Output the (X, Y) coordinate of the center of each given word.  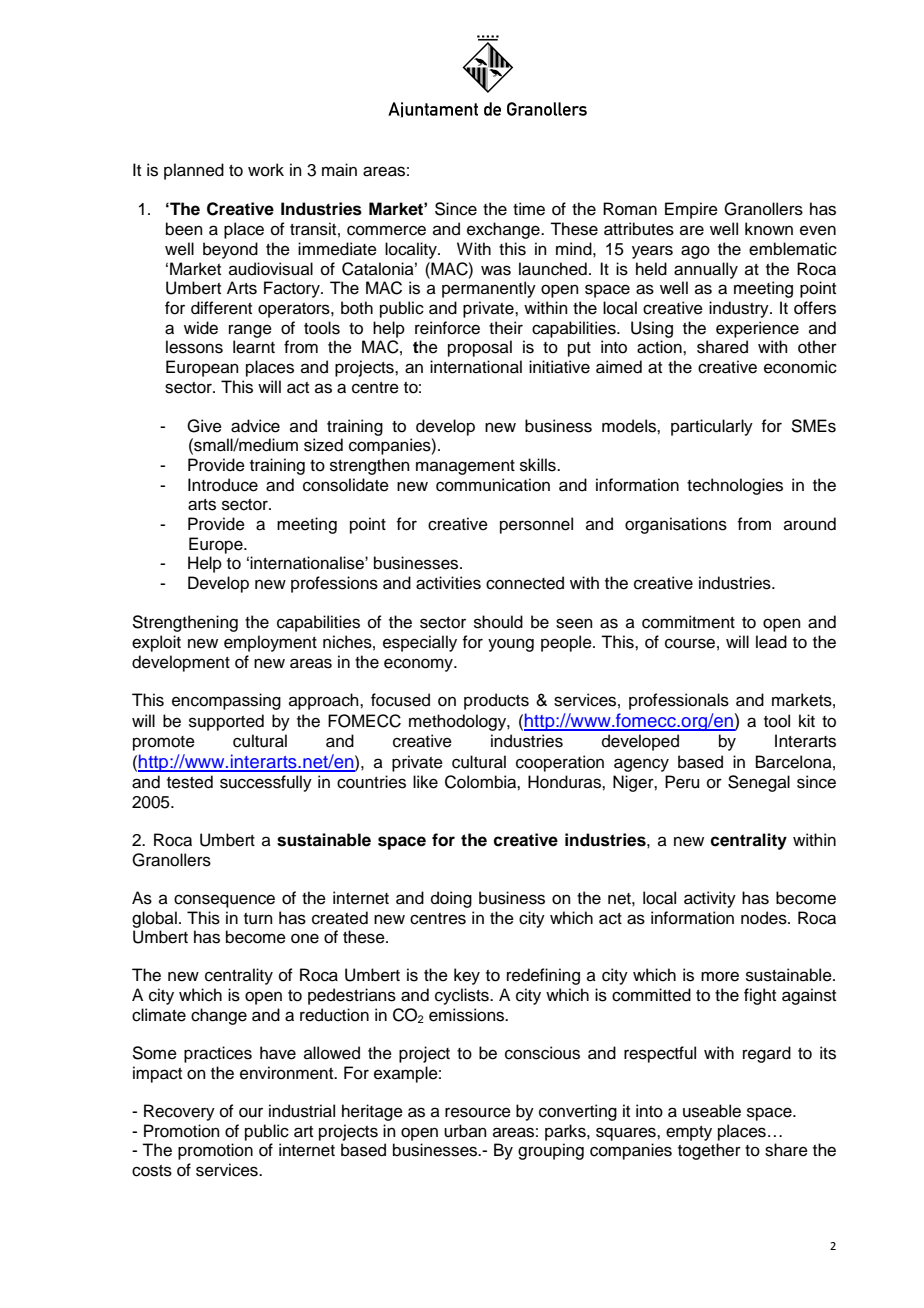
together (709, 1151)
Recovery (179, 1112)
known (769, 229)
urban (465, 1131)
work (266, 170)
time (529, 209)
